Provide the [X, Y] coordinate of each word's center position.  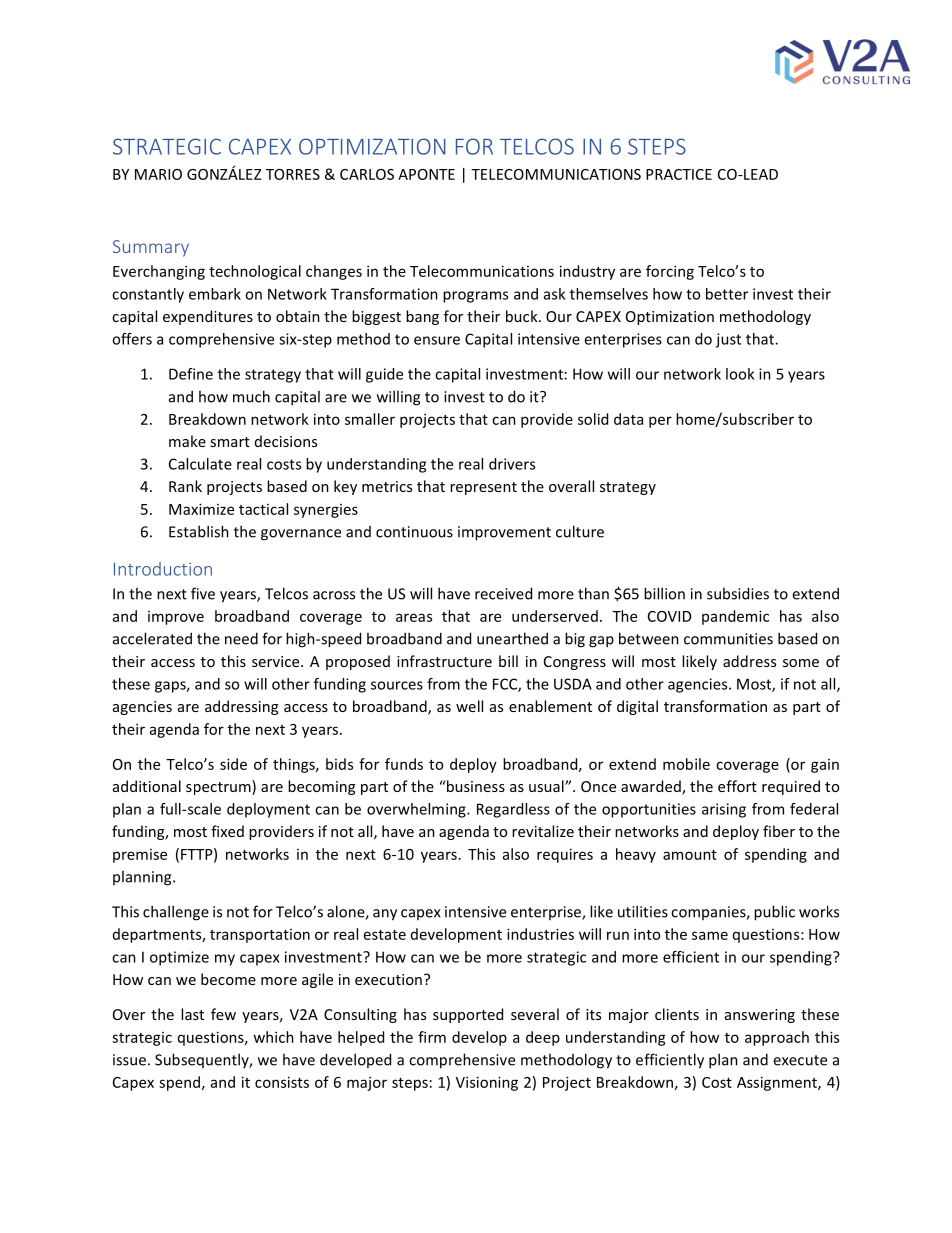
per [660, 422]
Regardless [513, 810]
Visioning [487, 1083]
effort [737, 786]
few [223, 1014]
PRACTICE [679, 174]
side [233, 764]
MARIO [158, 174]
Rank [185, 486]
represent [483, 488]
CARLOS [367, 174]
